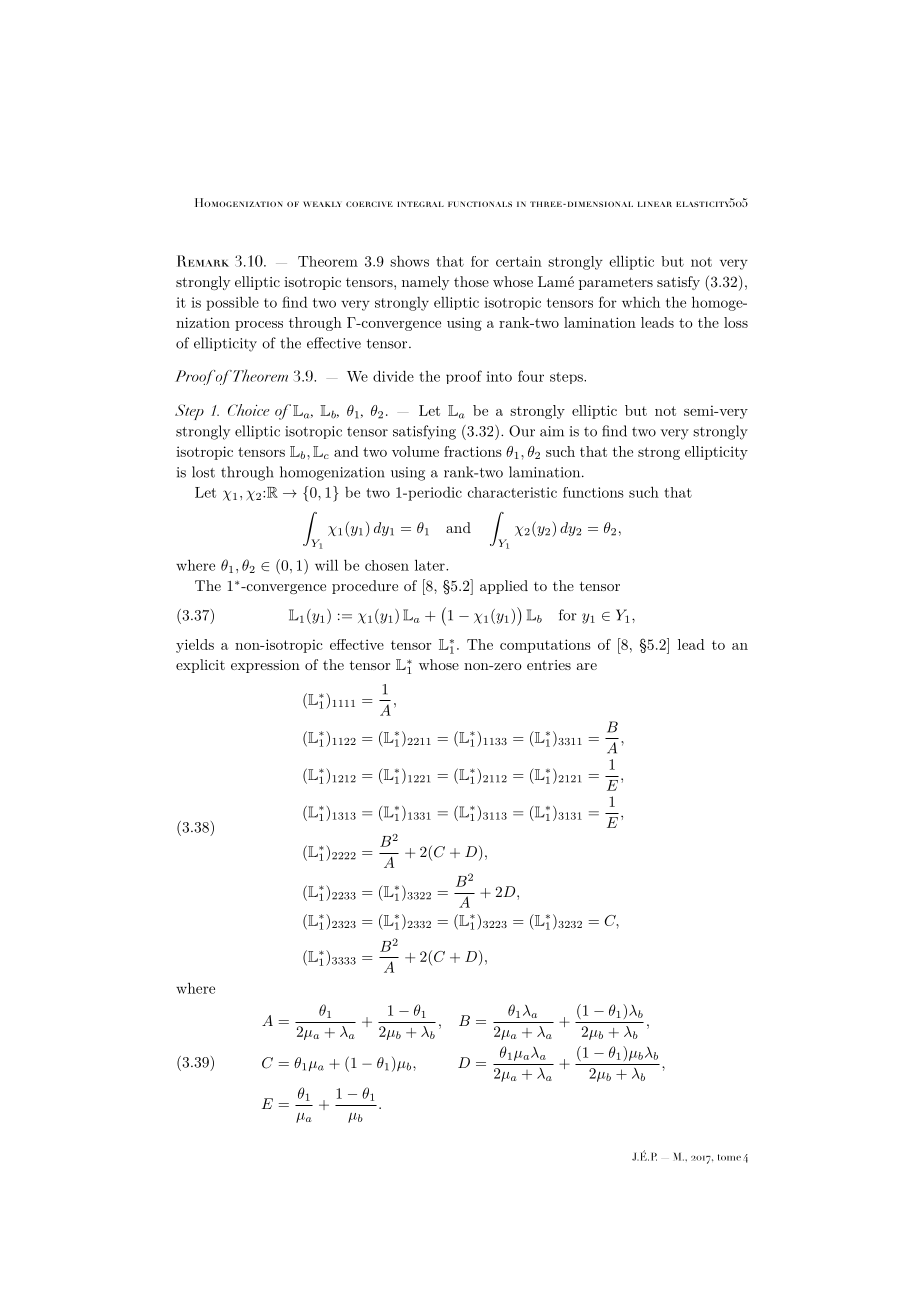 This page has width=924, height=1308. I want to click on explicit, so click(200, 666).
